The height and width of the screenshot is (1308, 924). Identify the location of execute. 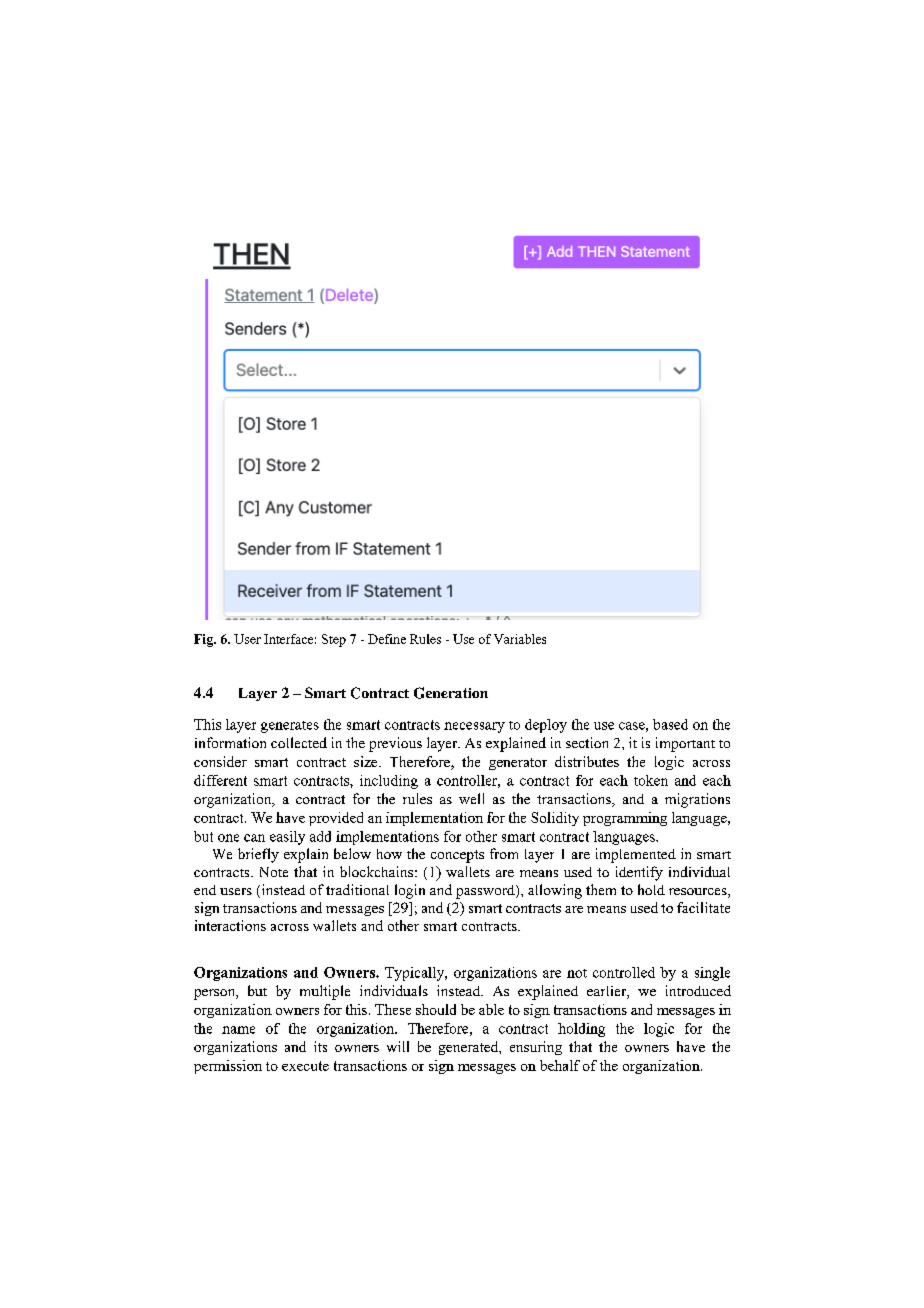
(305, 1066).
